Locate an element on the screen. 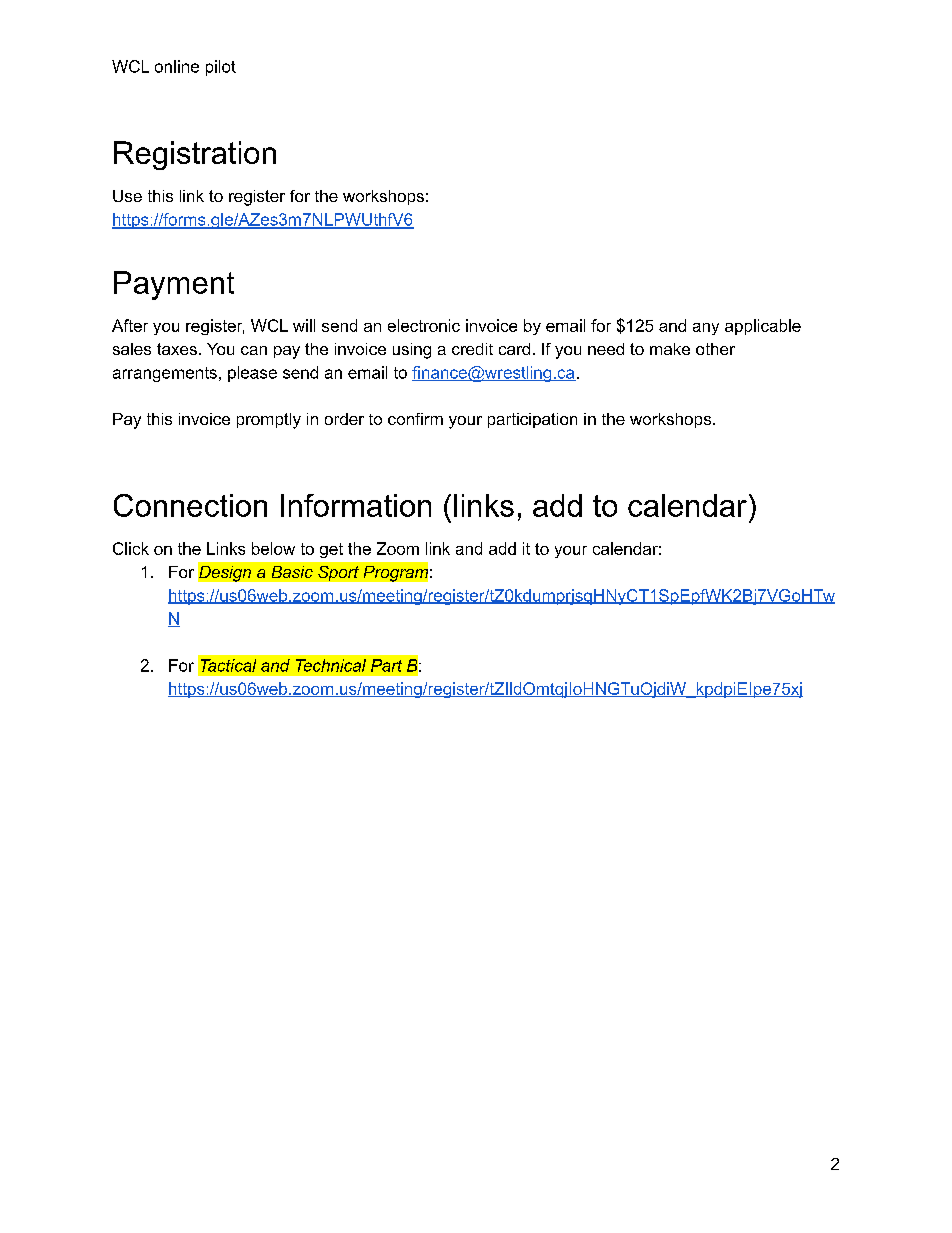  Technical is located at coordinates (331, 665).
